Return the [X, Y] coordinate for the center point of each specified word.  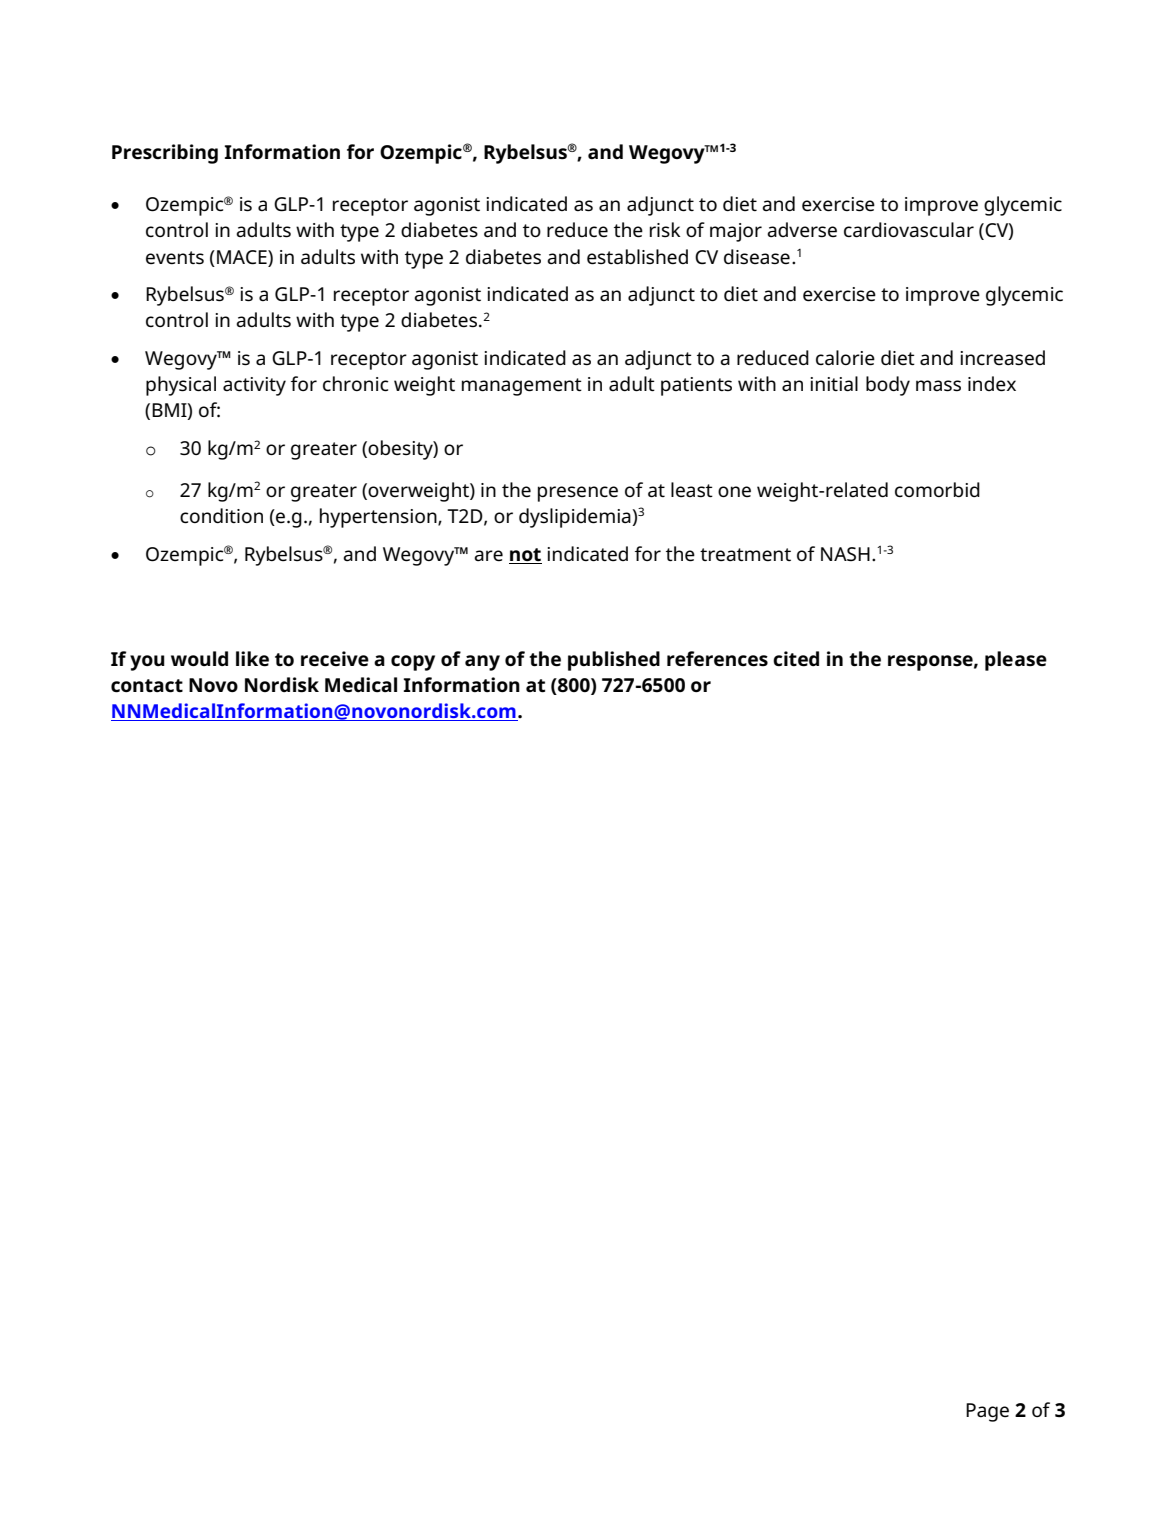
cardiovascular [909, 230]
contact [147, 686]
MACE [243, 257]
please [1016, 661]
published [614, 661]
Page [987, 1412]
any [482, 663]
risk [665, 229]
